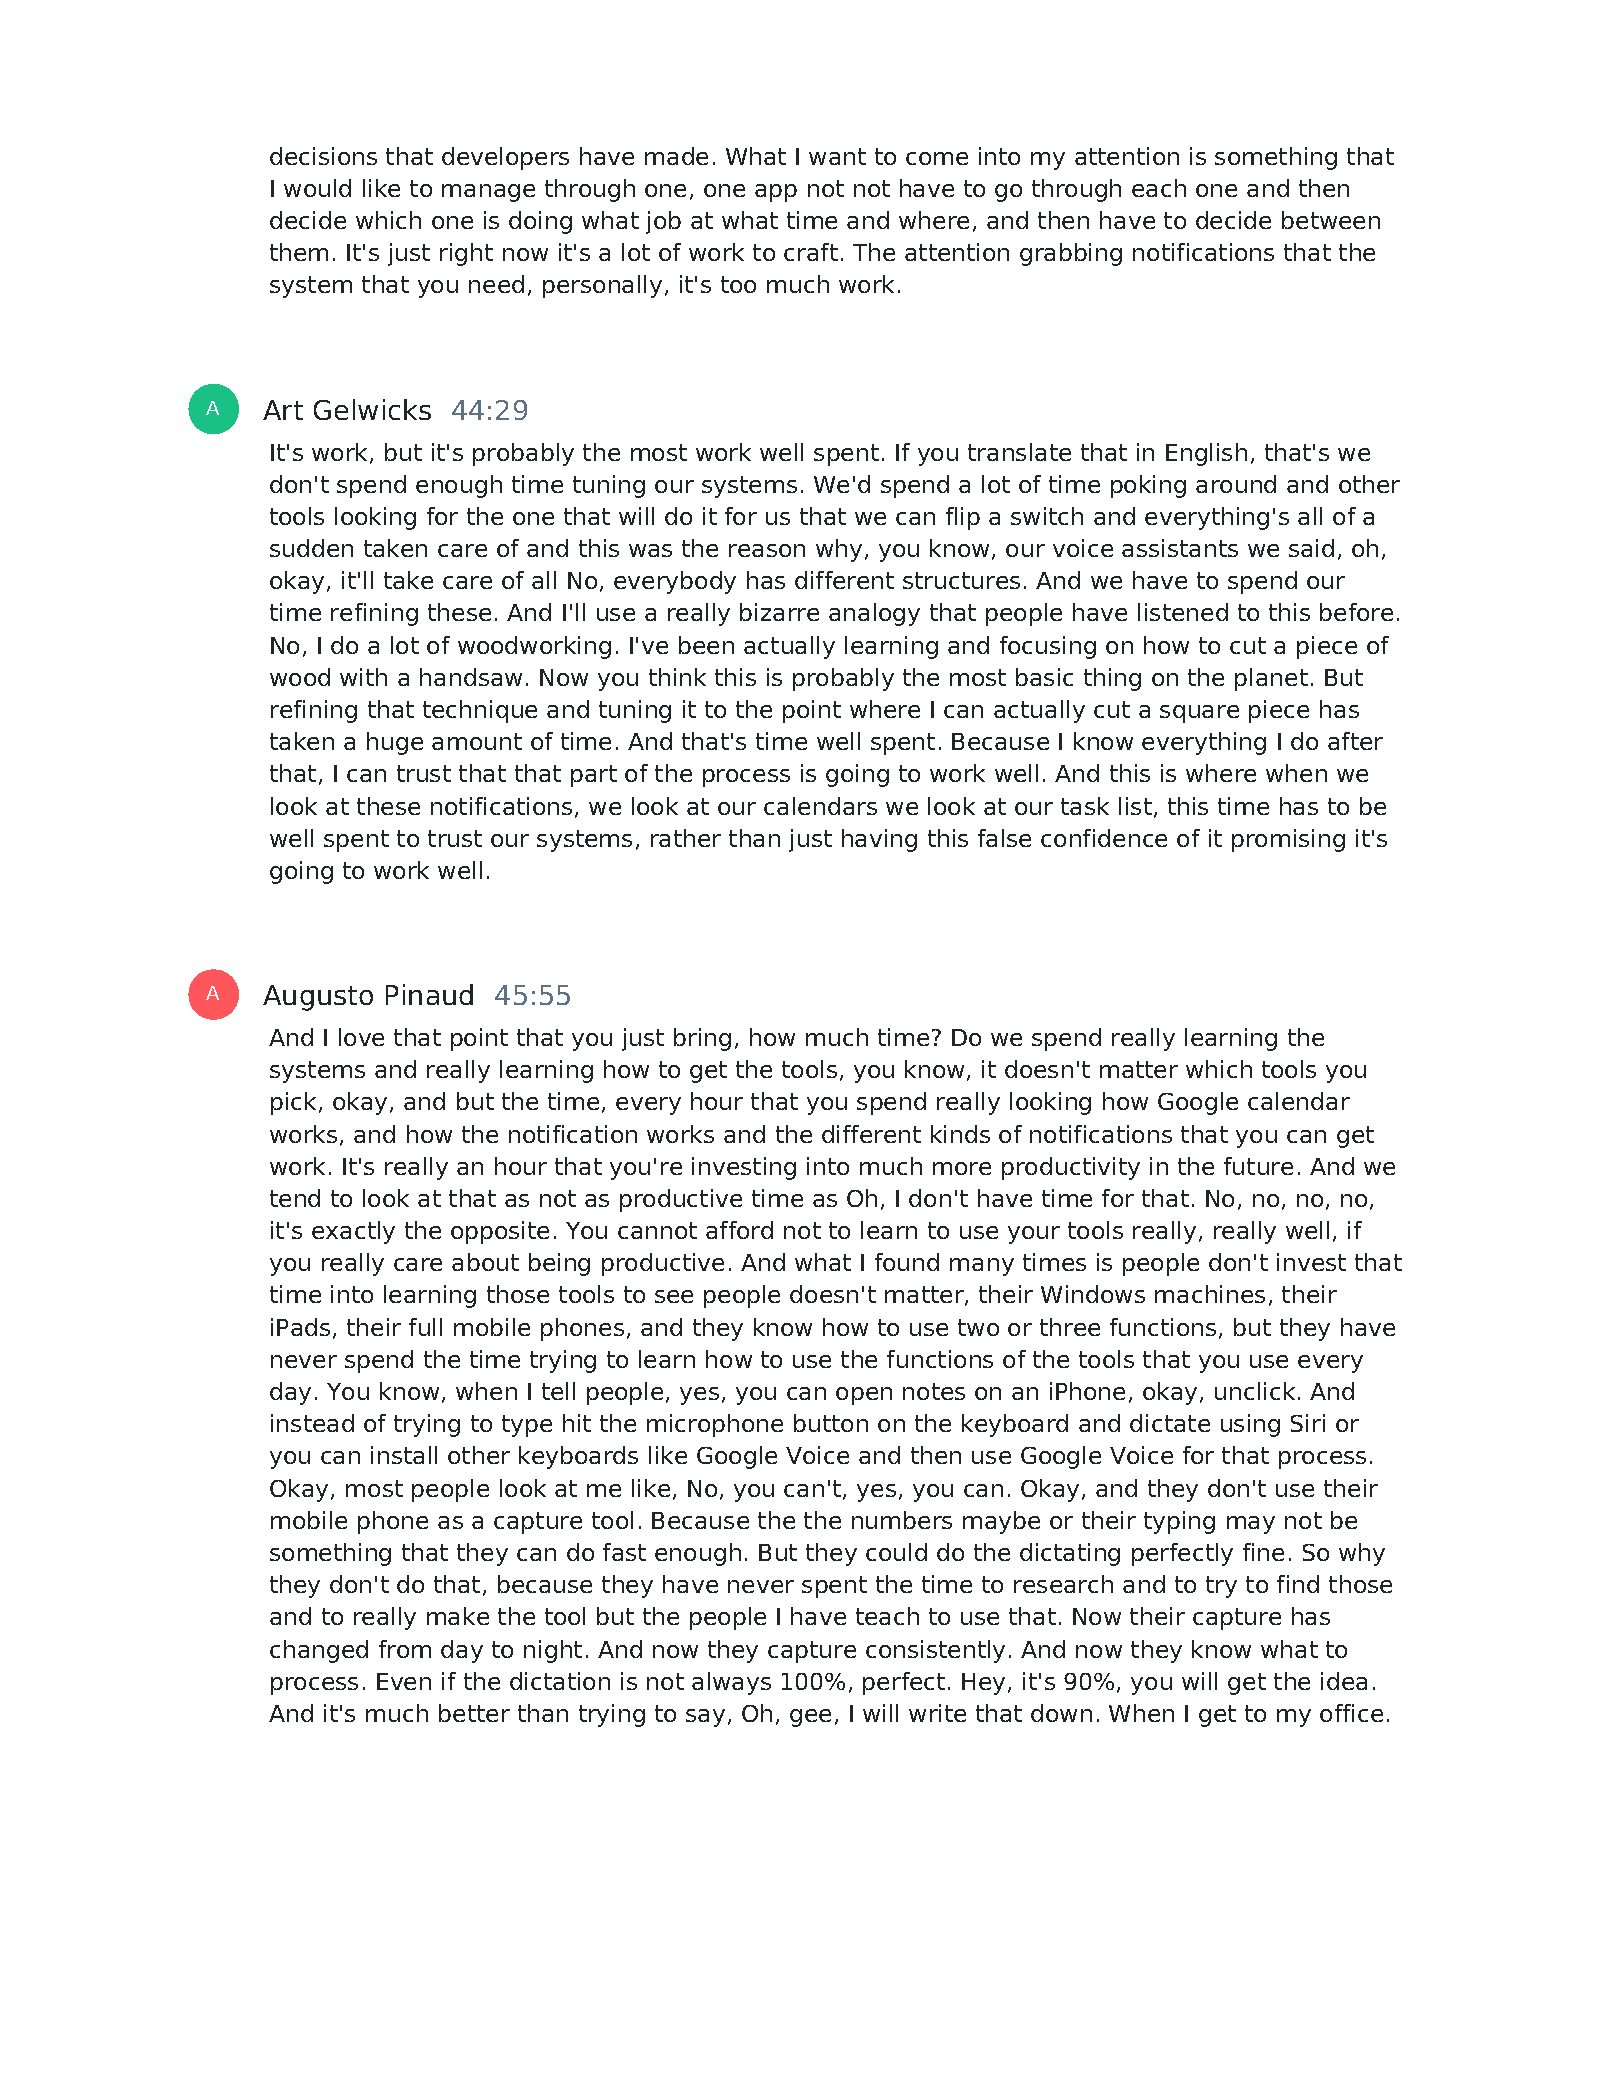  What do you see at coordinates (776, 193) in the screenshot?
I see `app` at bounding box center [776, 193].
